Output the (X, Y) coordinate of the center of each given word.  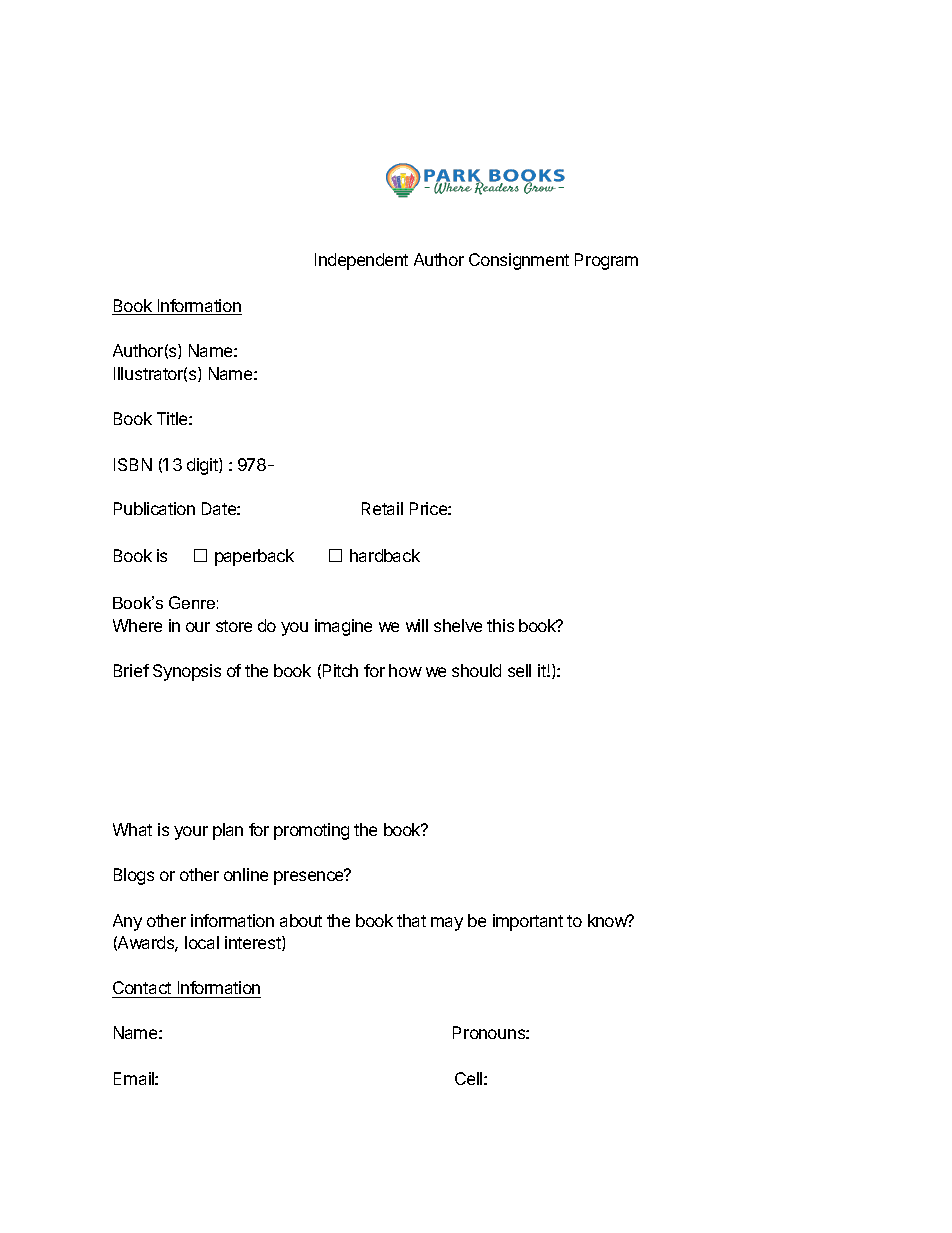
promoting (311, 831)
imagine (343, 627)
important (528, 922)
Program (606, 261)
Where (137, 625)
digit (203, 466)
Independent (361, 261)
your (191, 833)
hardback (385, 555)
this (500, 625)
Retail (382, 508)
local (202, 942)
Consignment (519, 261)
